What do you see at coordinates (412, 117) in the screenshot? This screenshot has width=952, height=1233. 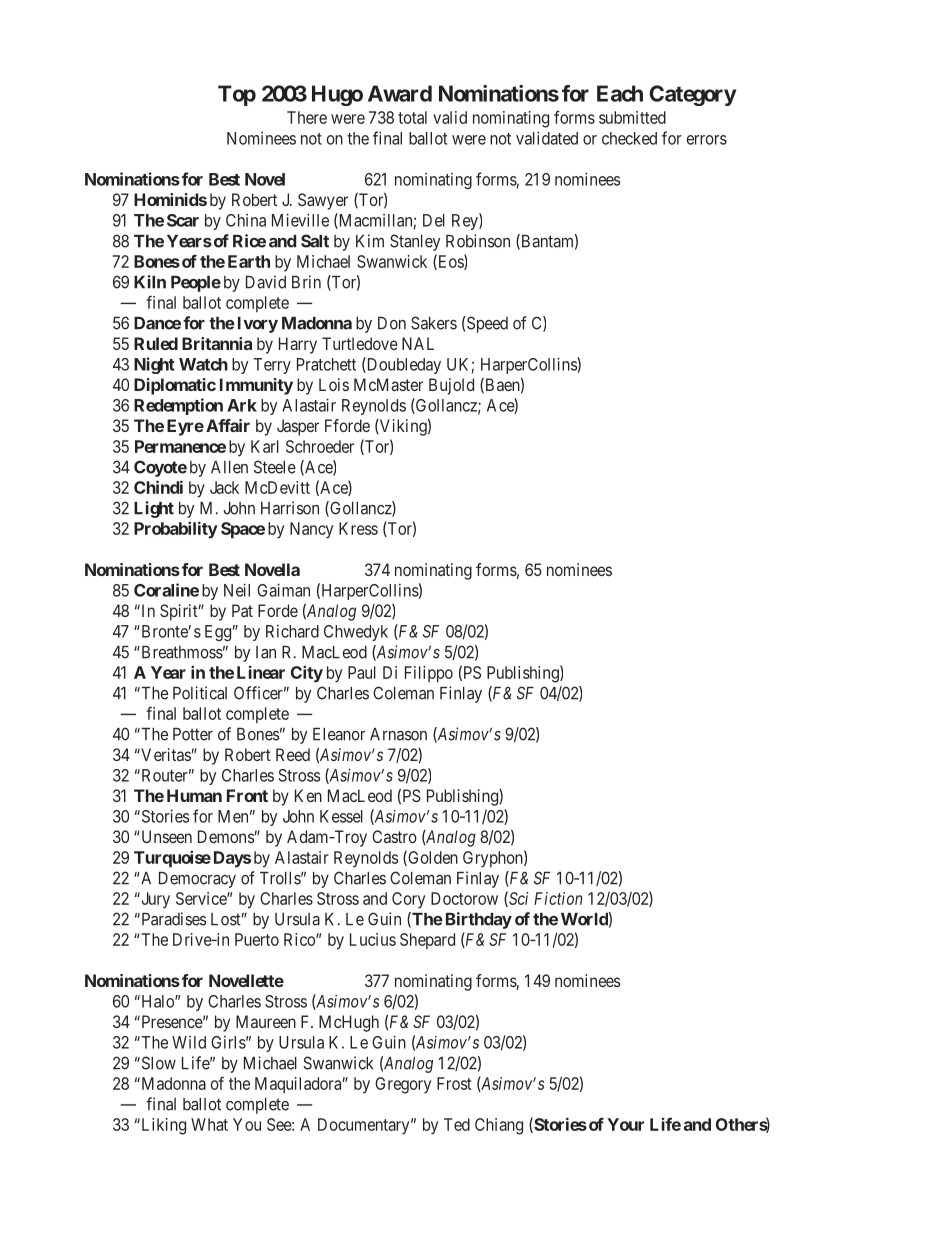 I see `total` at bounding box center [412, 117].
